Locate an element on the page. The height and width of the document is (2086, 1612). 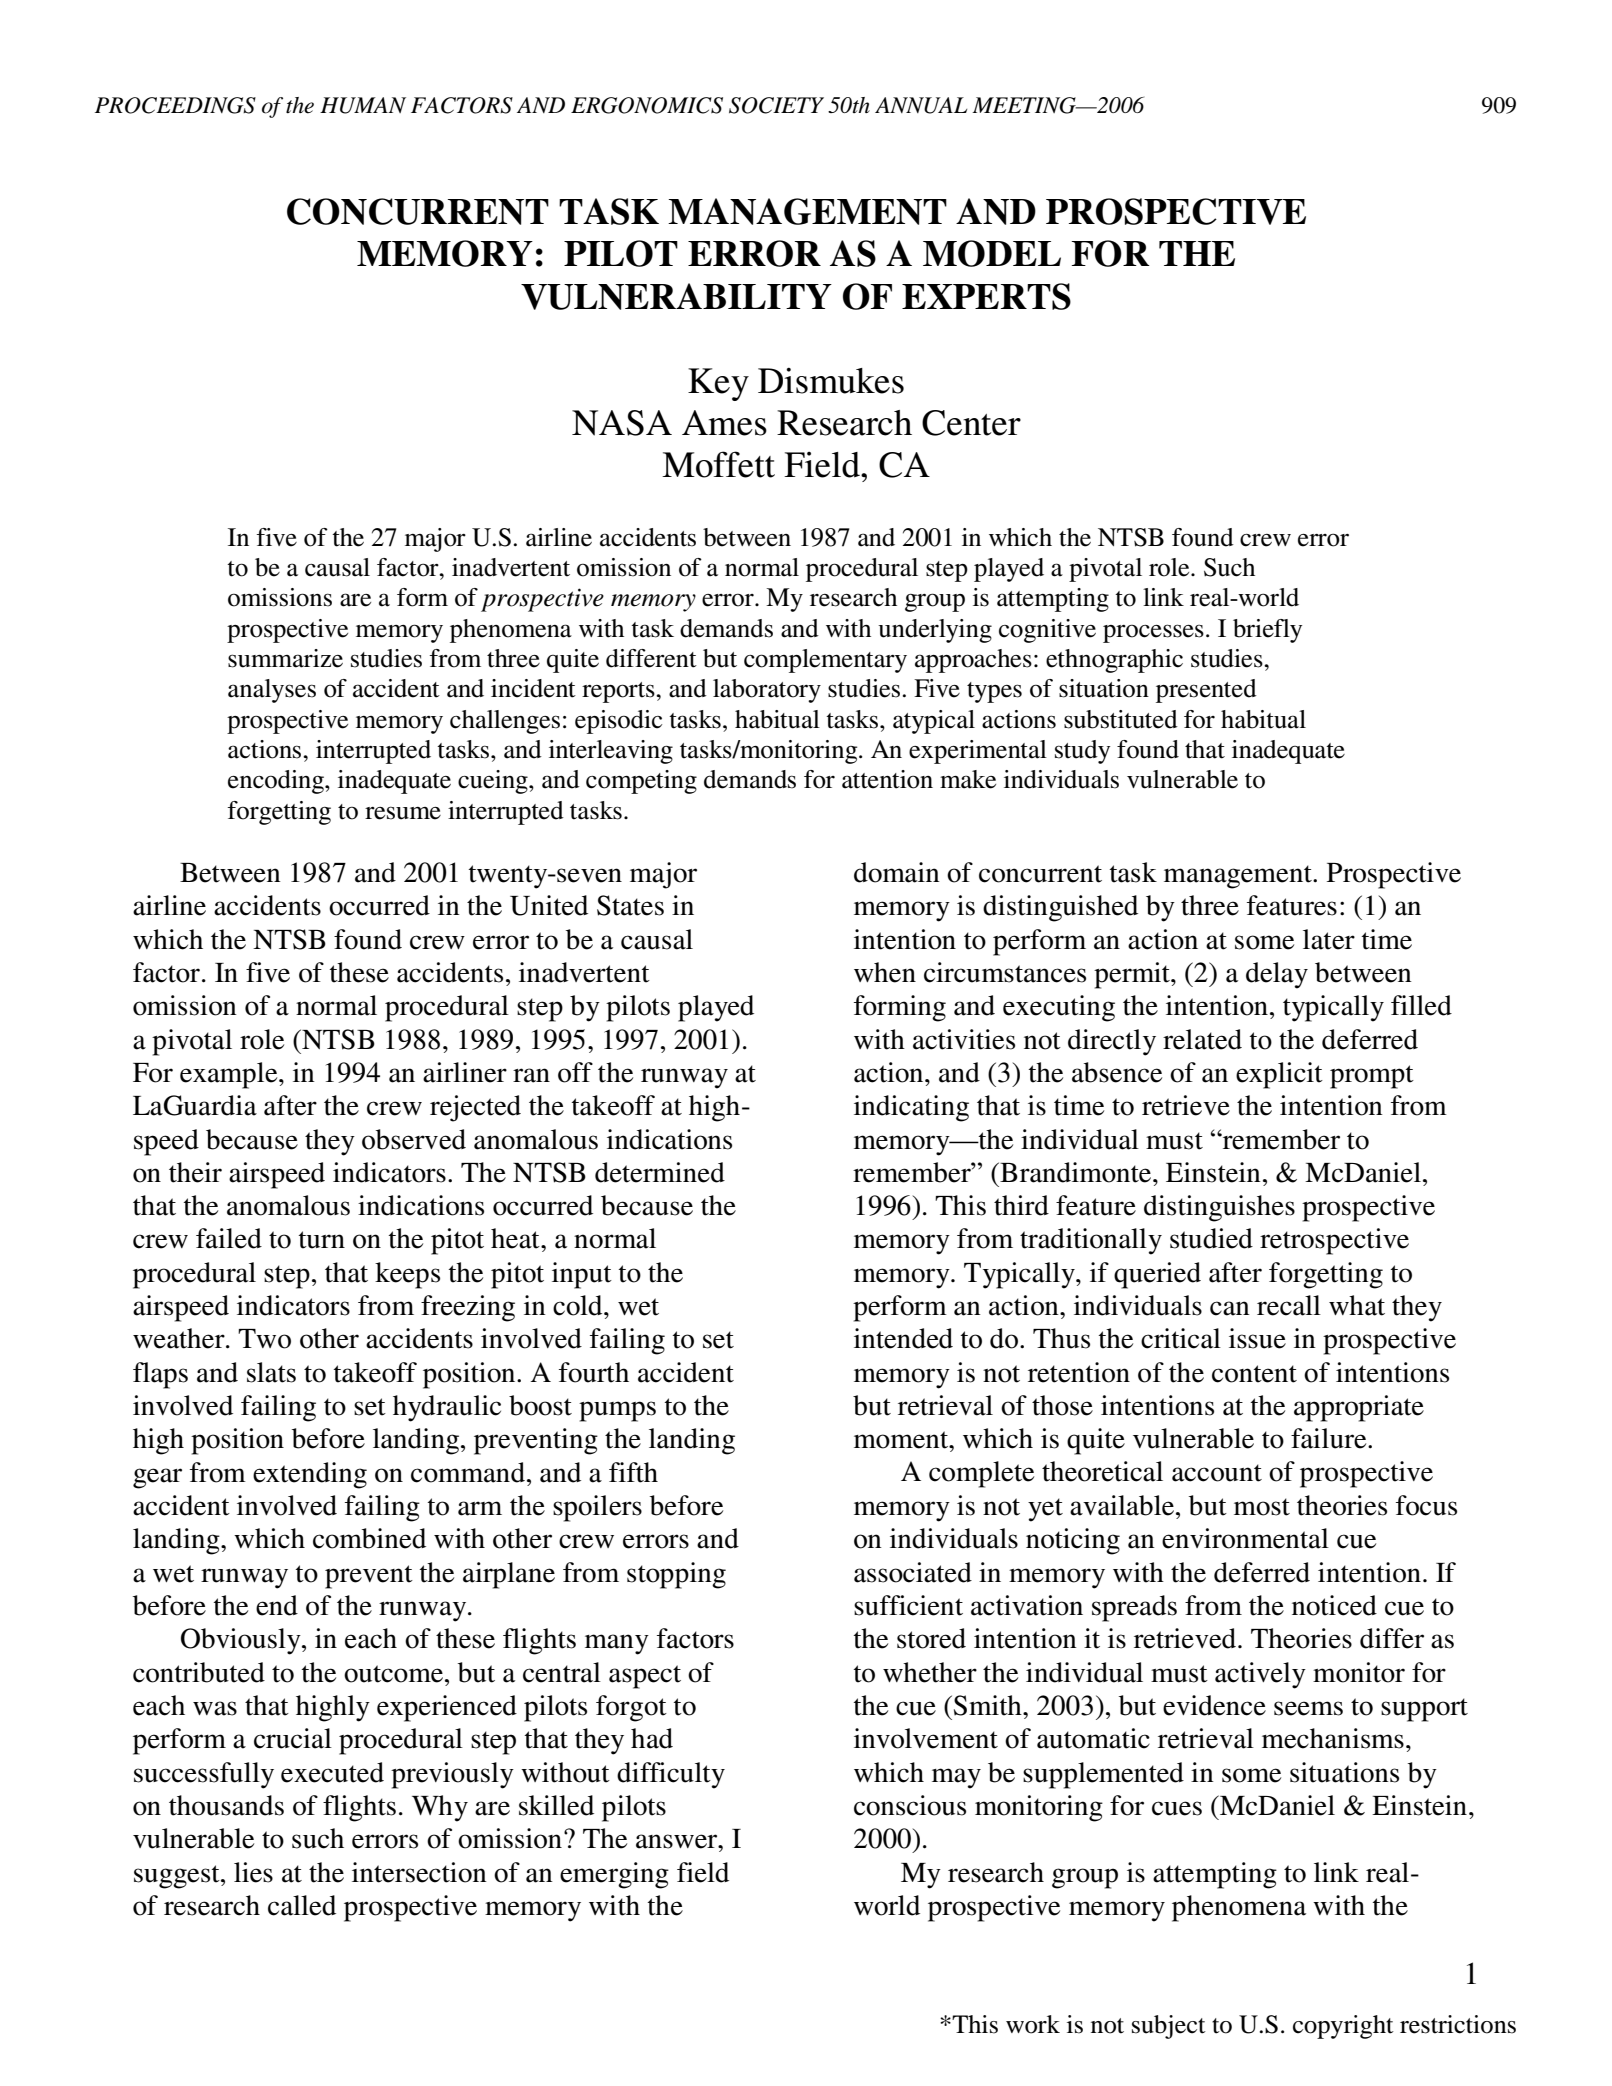
noticed is located at coordinates (1334, 1605).
